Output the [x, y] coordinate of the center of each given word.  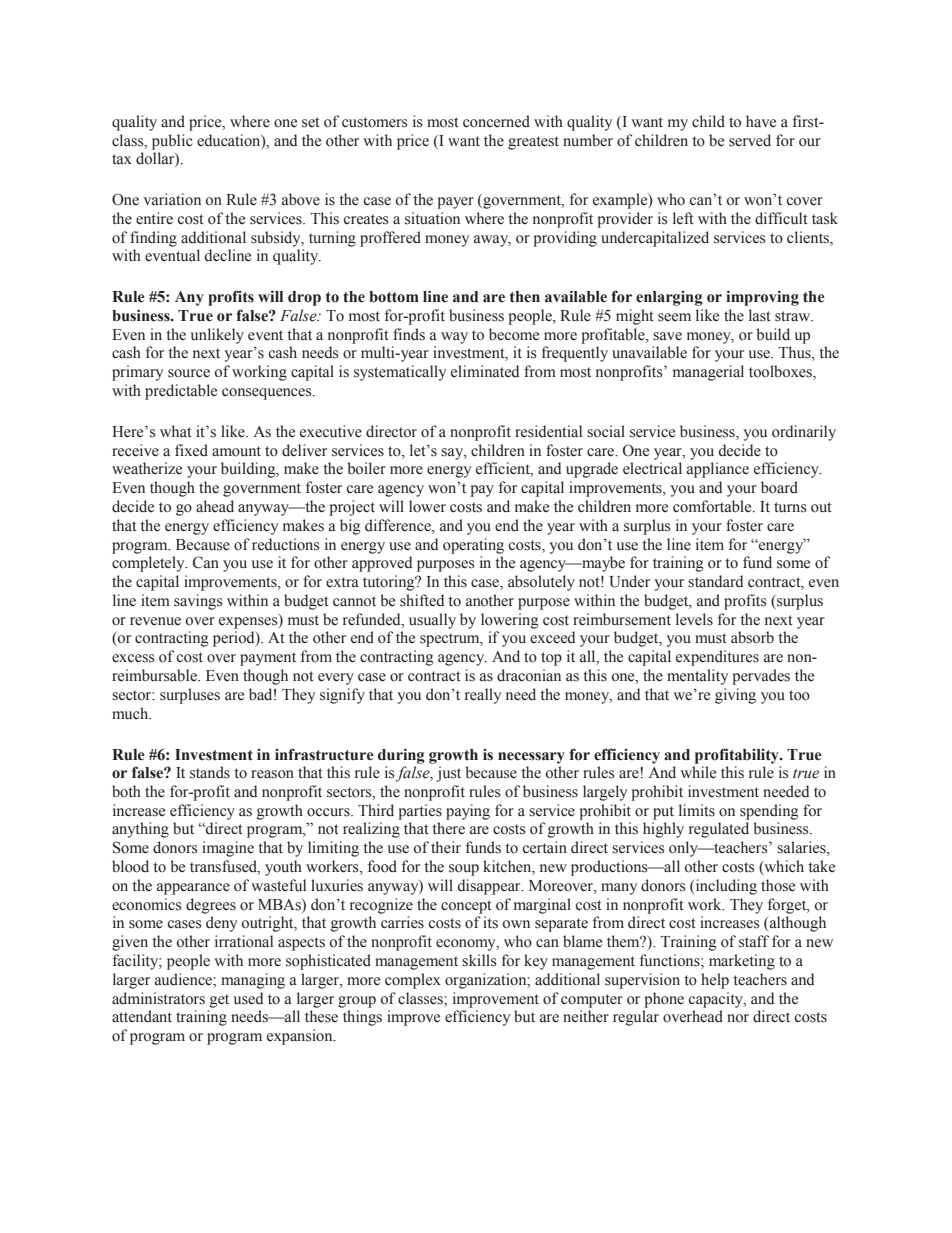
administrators [158, 998]
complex [413, 981]
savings [198, 602]
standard [715, 581]
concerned [496, 121]
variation [172, 199]
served [750, 140]
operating [473, 546]
